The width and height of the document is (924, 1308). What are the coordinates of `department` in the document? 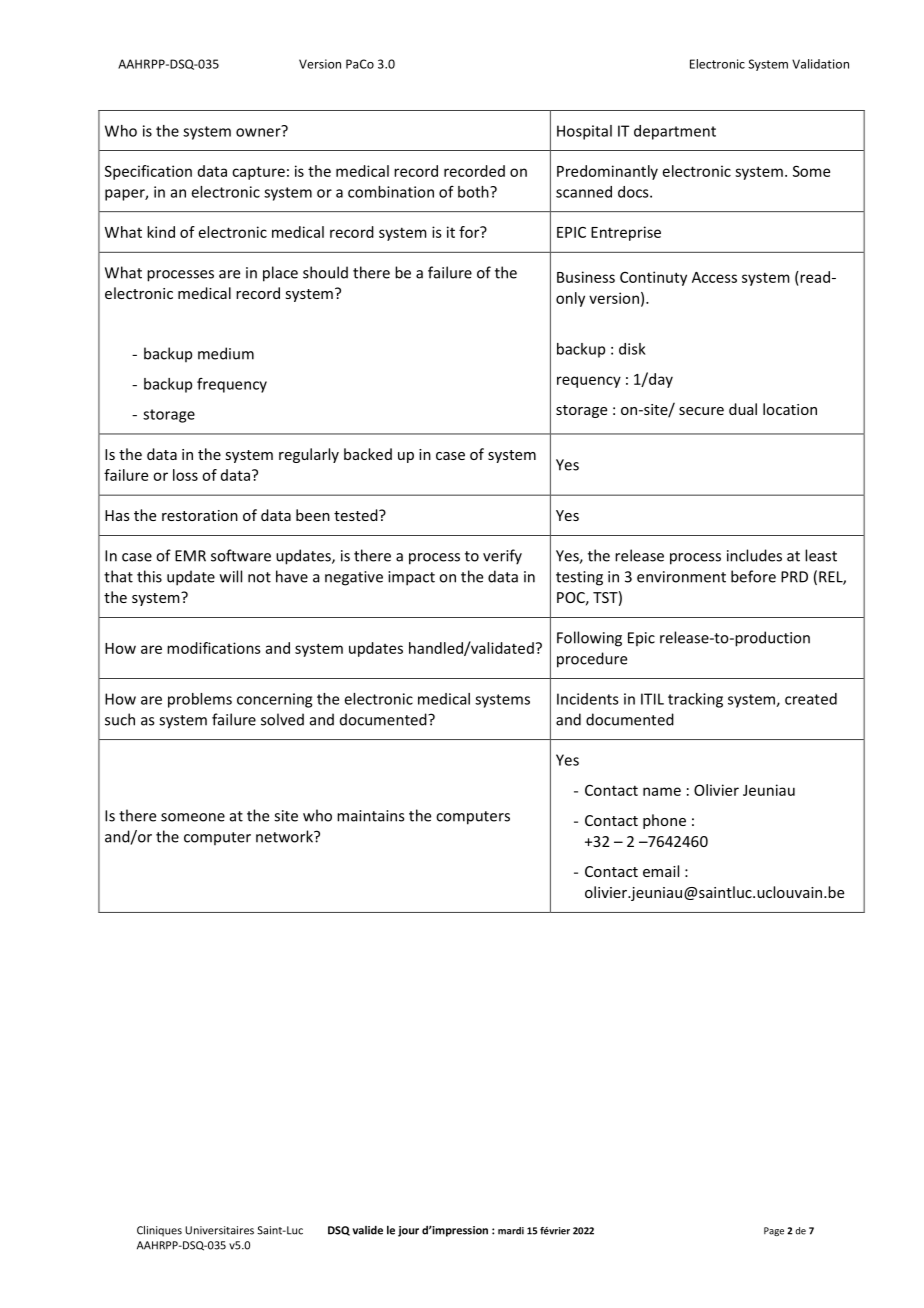 It's located at (675, 132).
